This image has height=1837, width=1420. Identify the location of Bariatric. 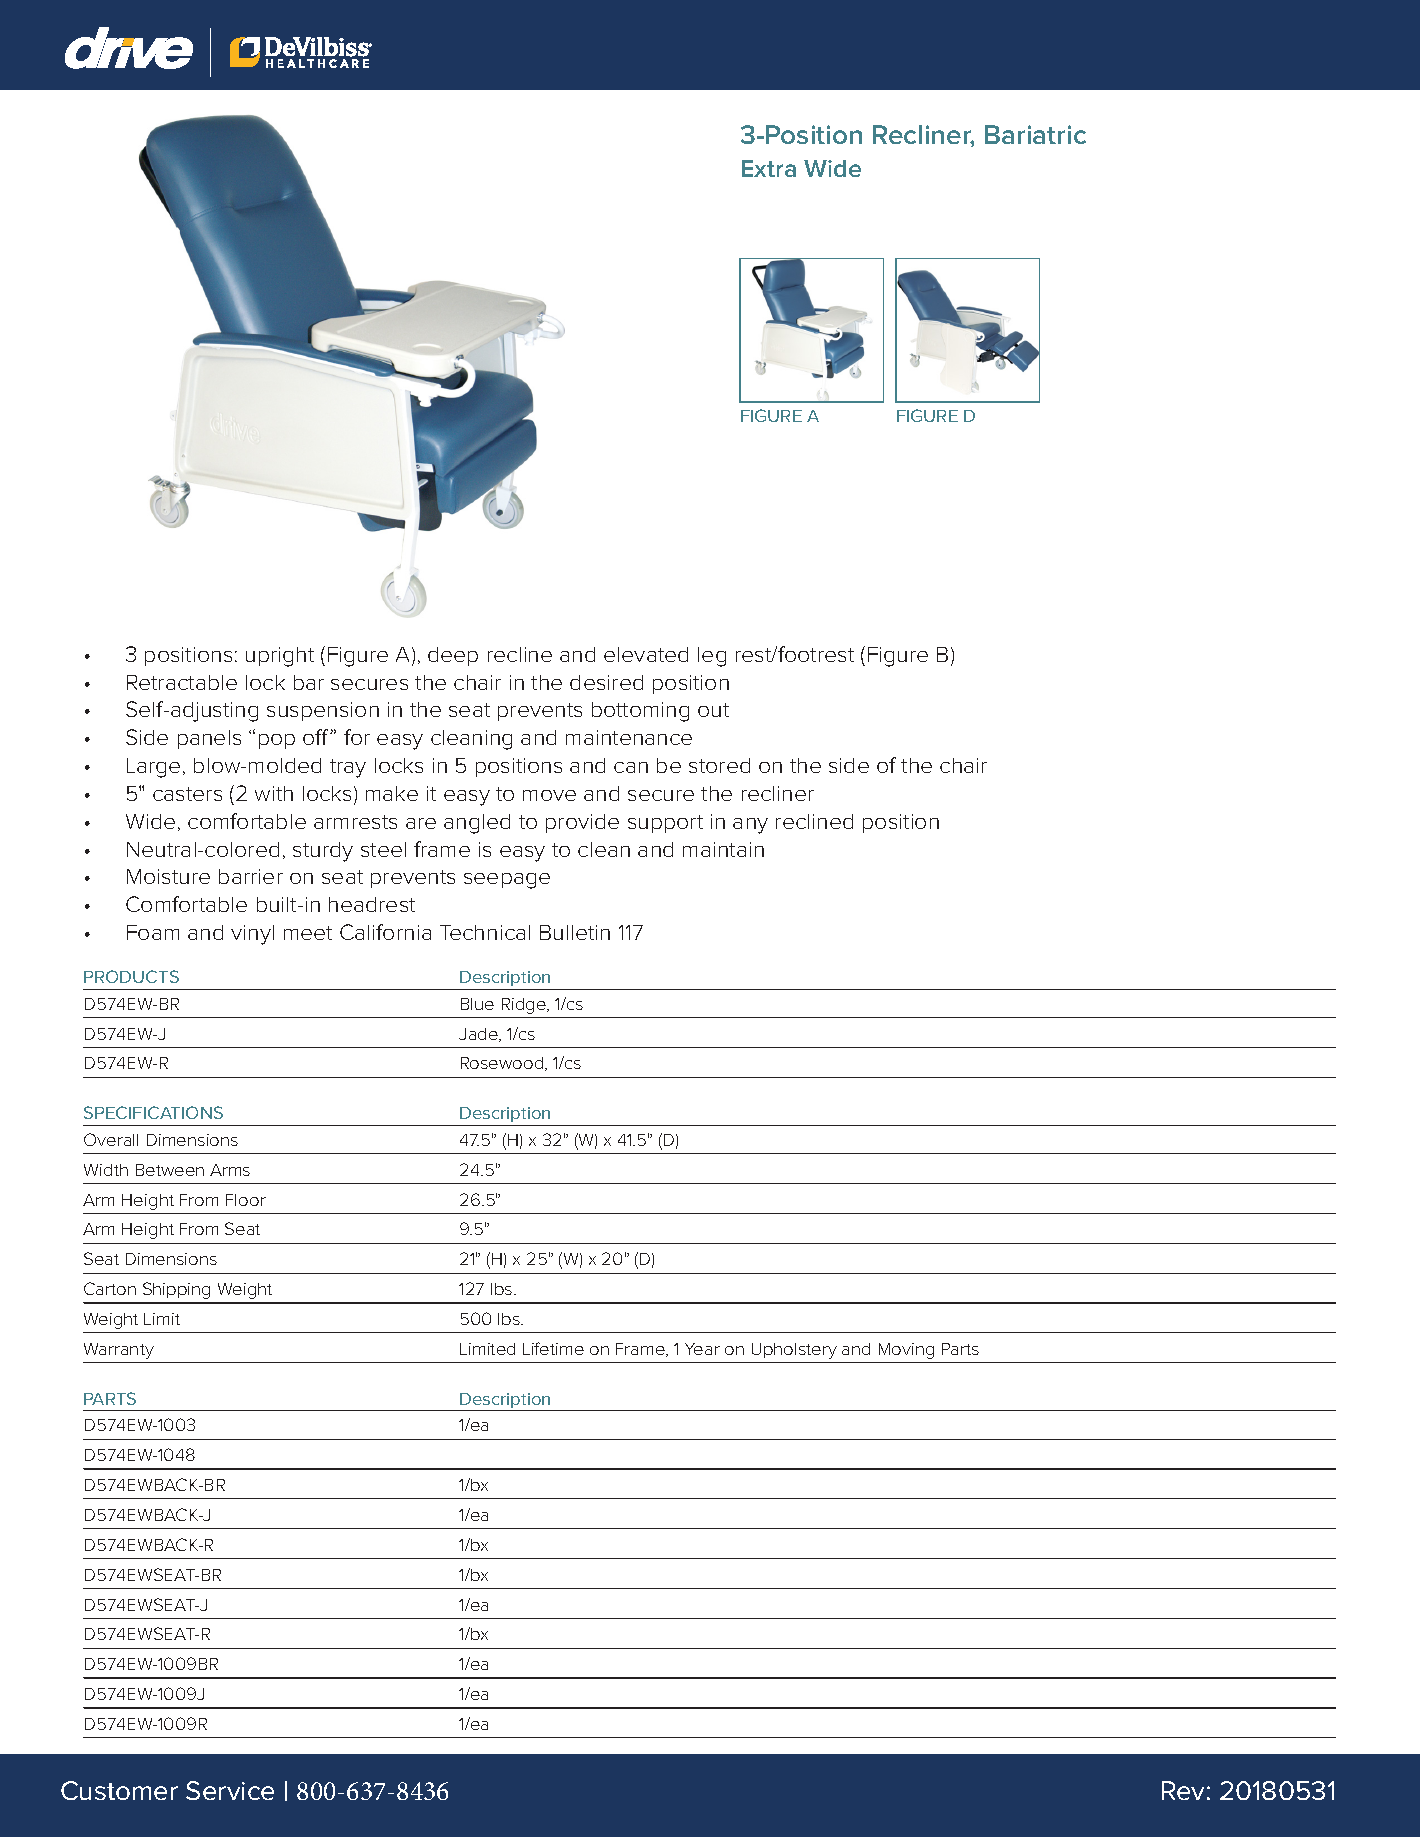
(1035, 134).
